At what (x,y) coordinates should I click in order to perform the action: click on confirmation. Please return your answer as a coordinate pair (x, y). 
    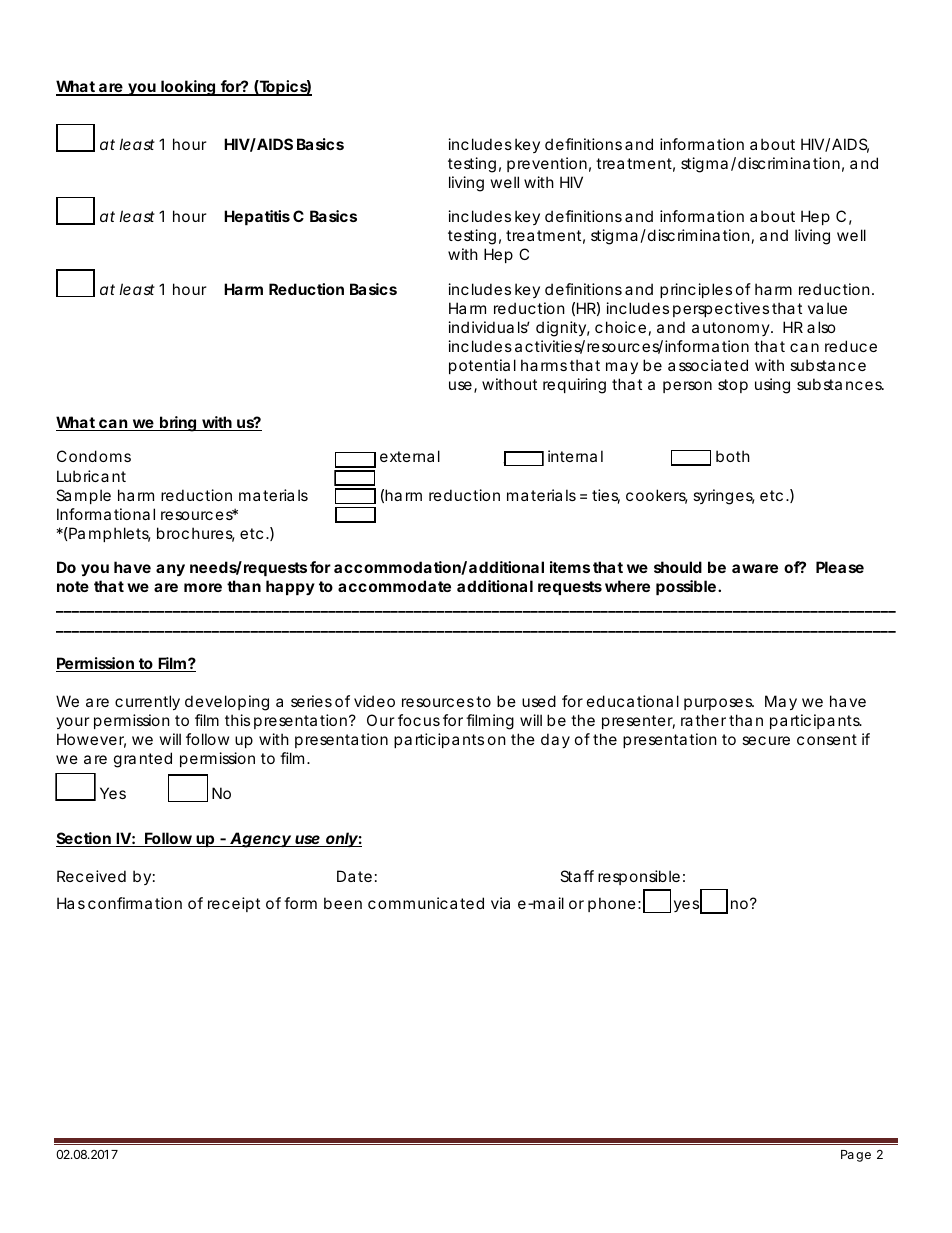
    Looking at the image, I should click on (135, 903).
